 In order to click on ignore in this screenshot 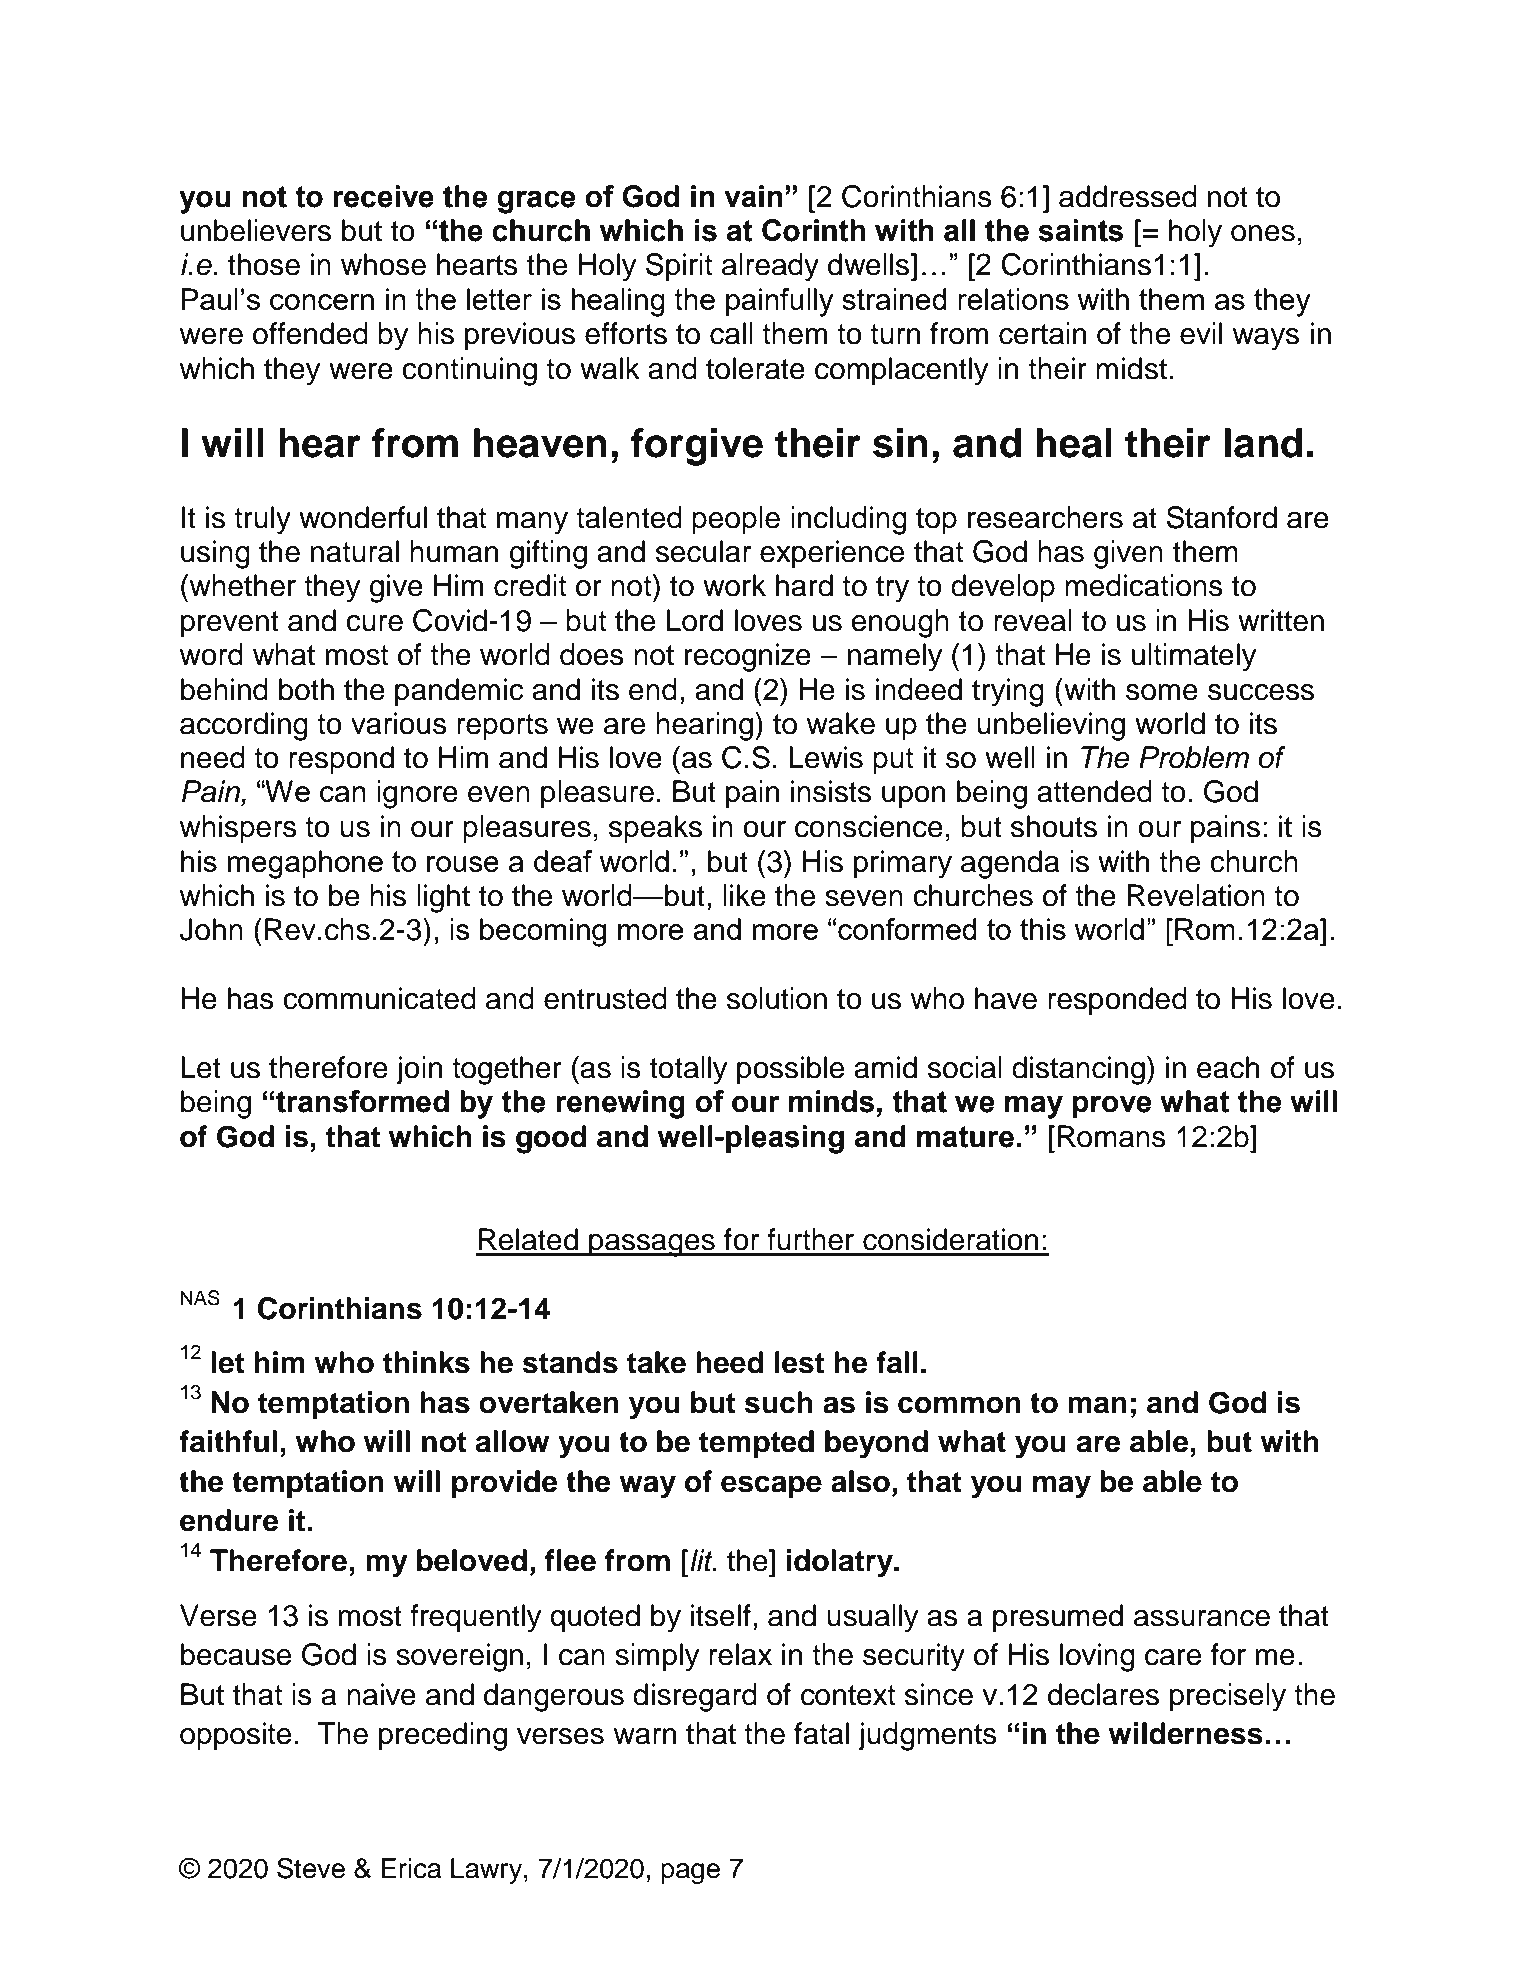, I will do `click(417, 794)`.
